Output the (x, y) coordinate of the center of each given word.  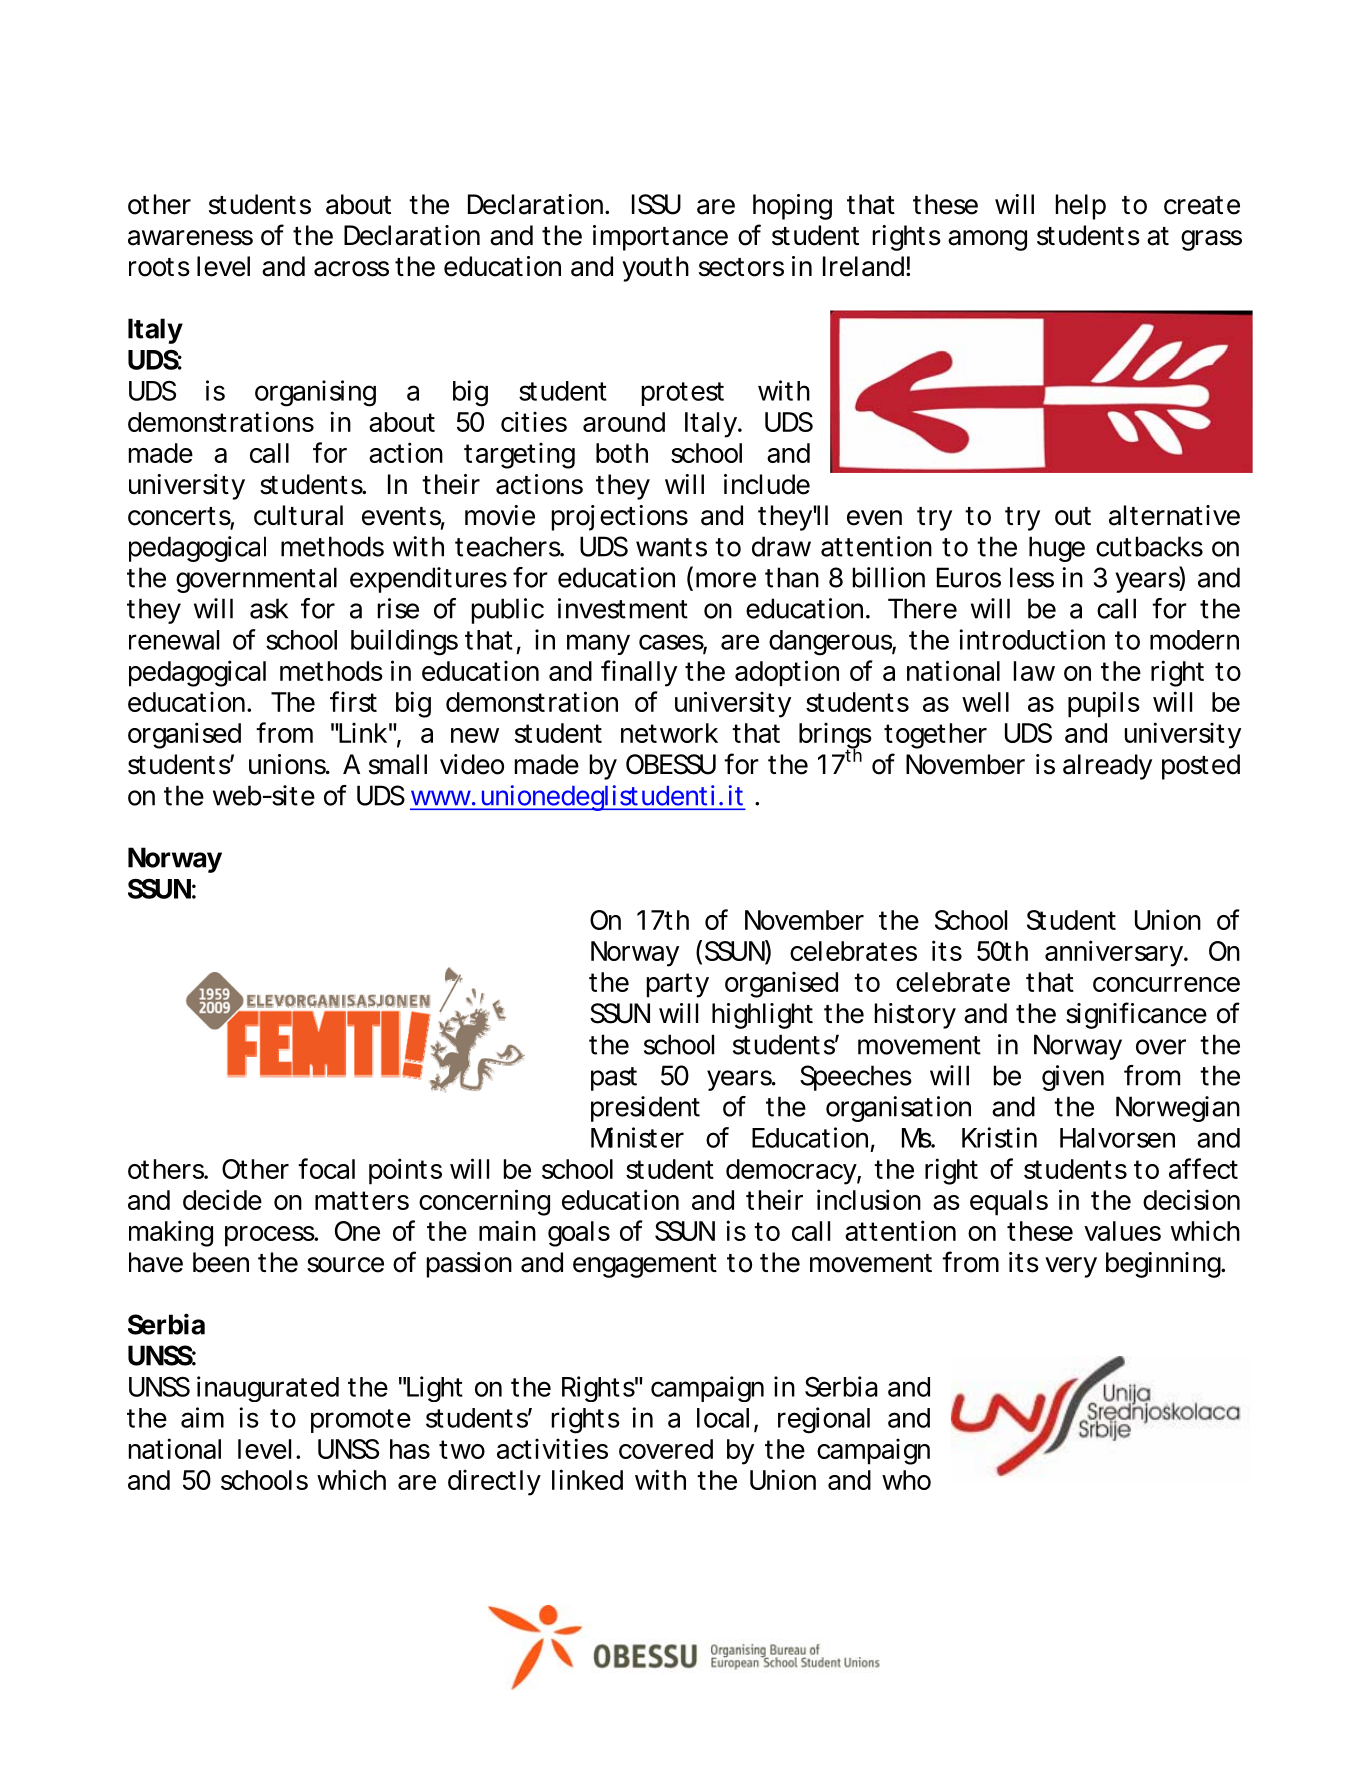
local (723, 1418)
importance (660, 238)
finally (639, 673)
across (351, 269)
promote (361, 1421)
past (614, 1079)
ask (269, 608)
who (906, 1480)
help (1081, 207)
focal (326, 1168)
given (1073, 1078)
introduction (1032, 639)
